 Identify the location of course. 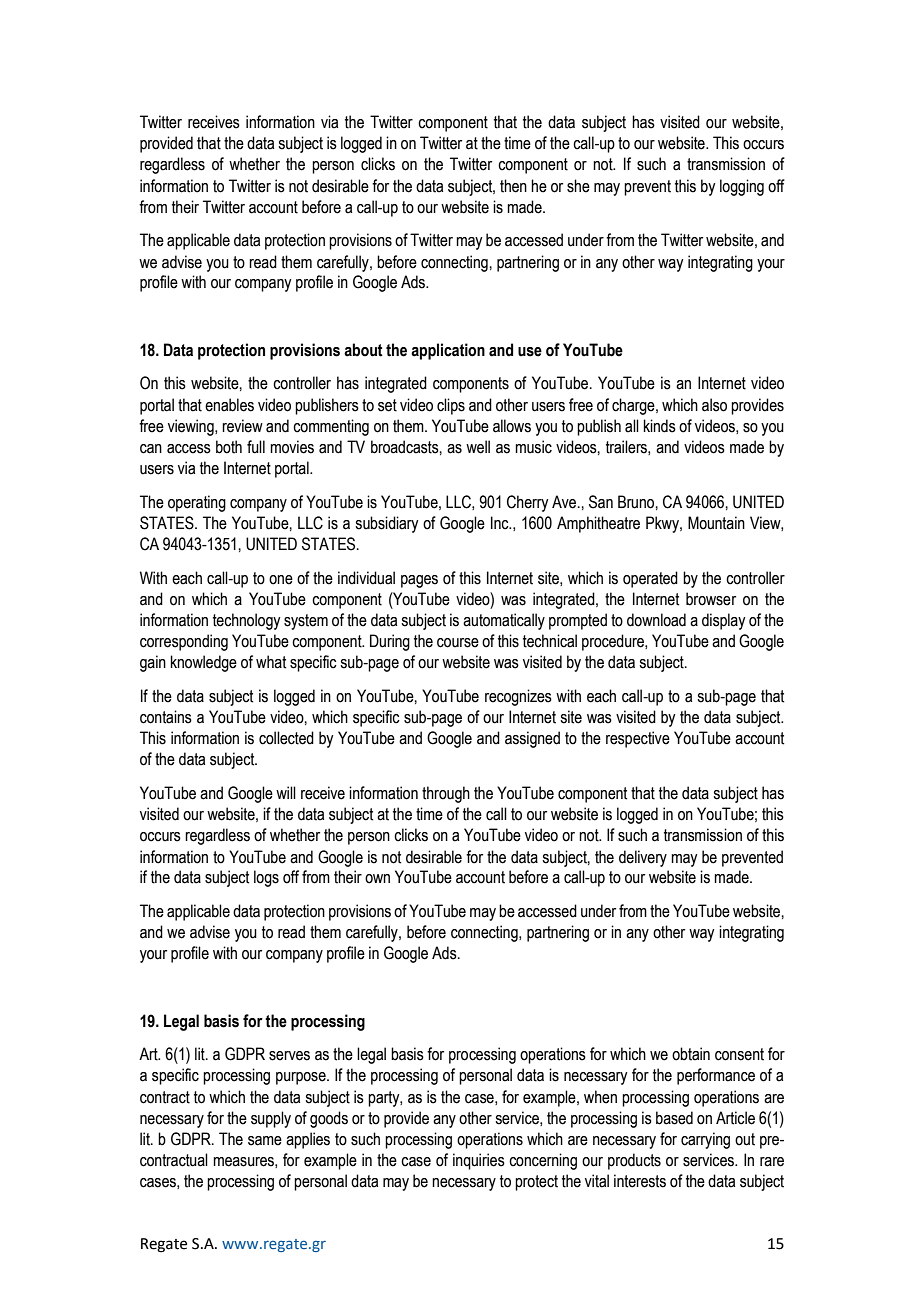
(458, 643).
